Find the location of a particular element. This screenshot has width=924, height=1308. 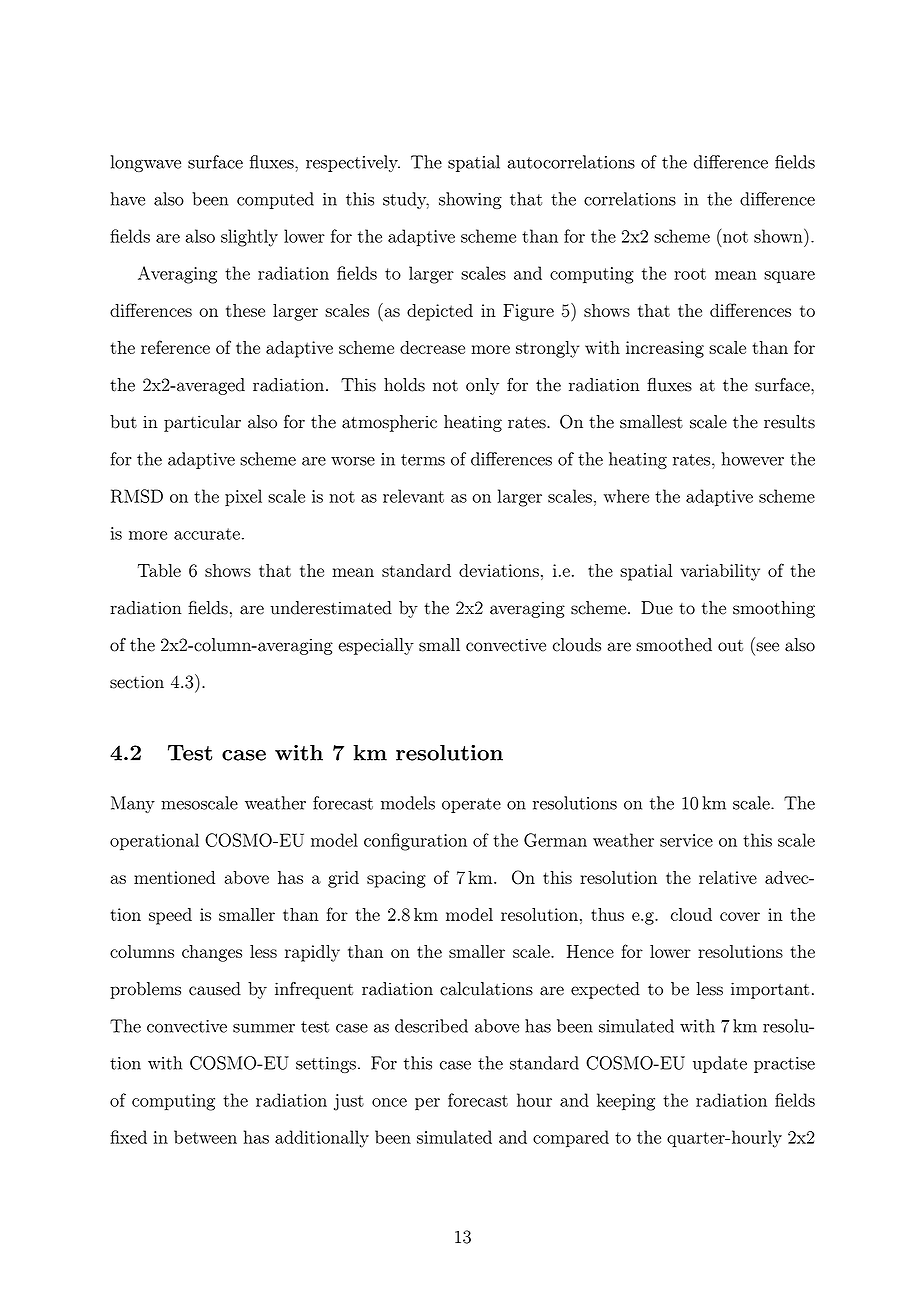

relative is located at coordinates (728, 877).
